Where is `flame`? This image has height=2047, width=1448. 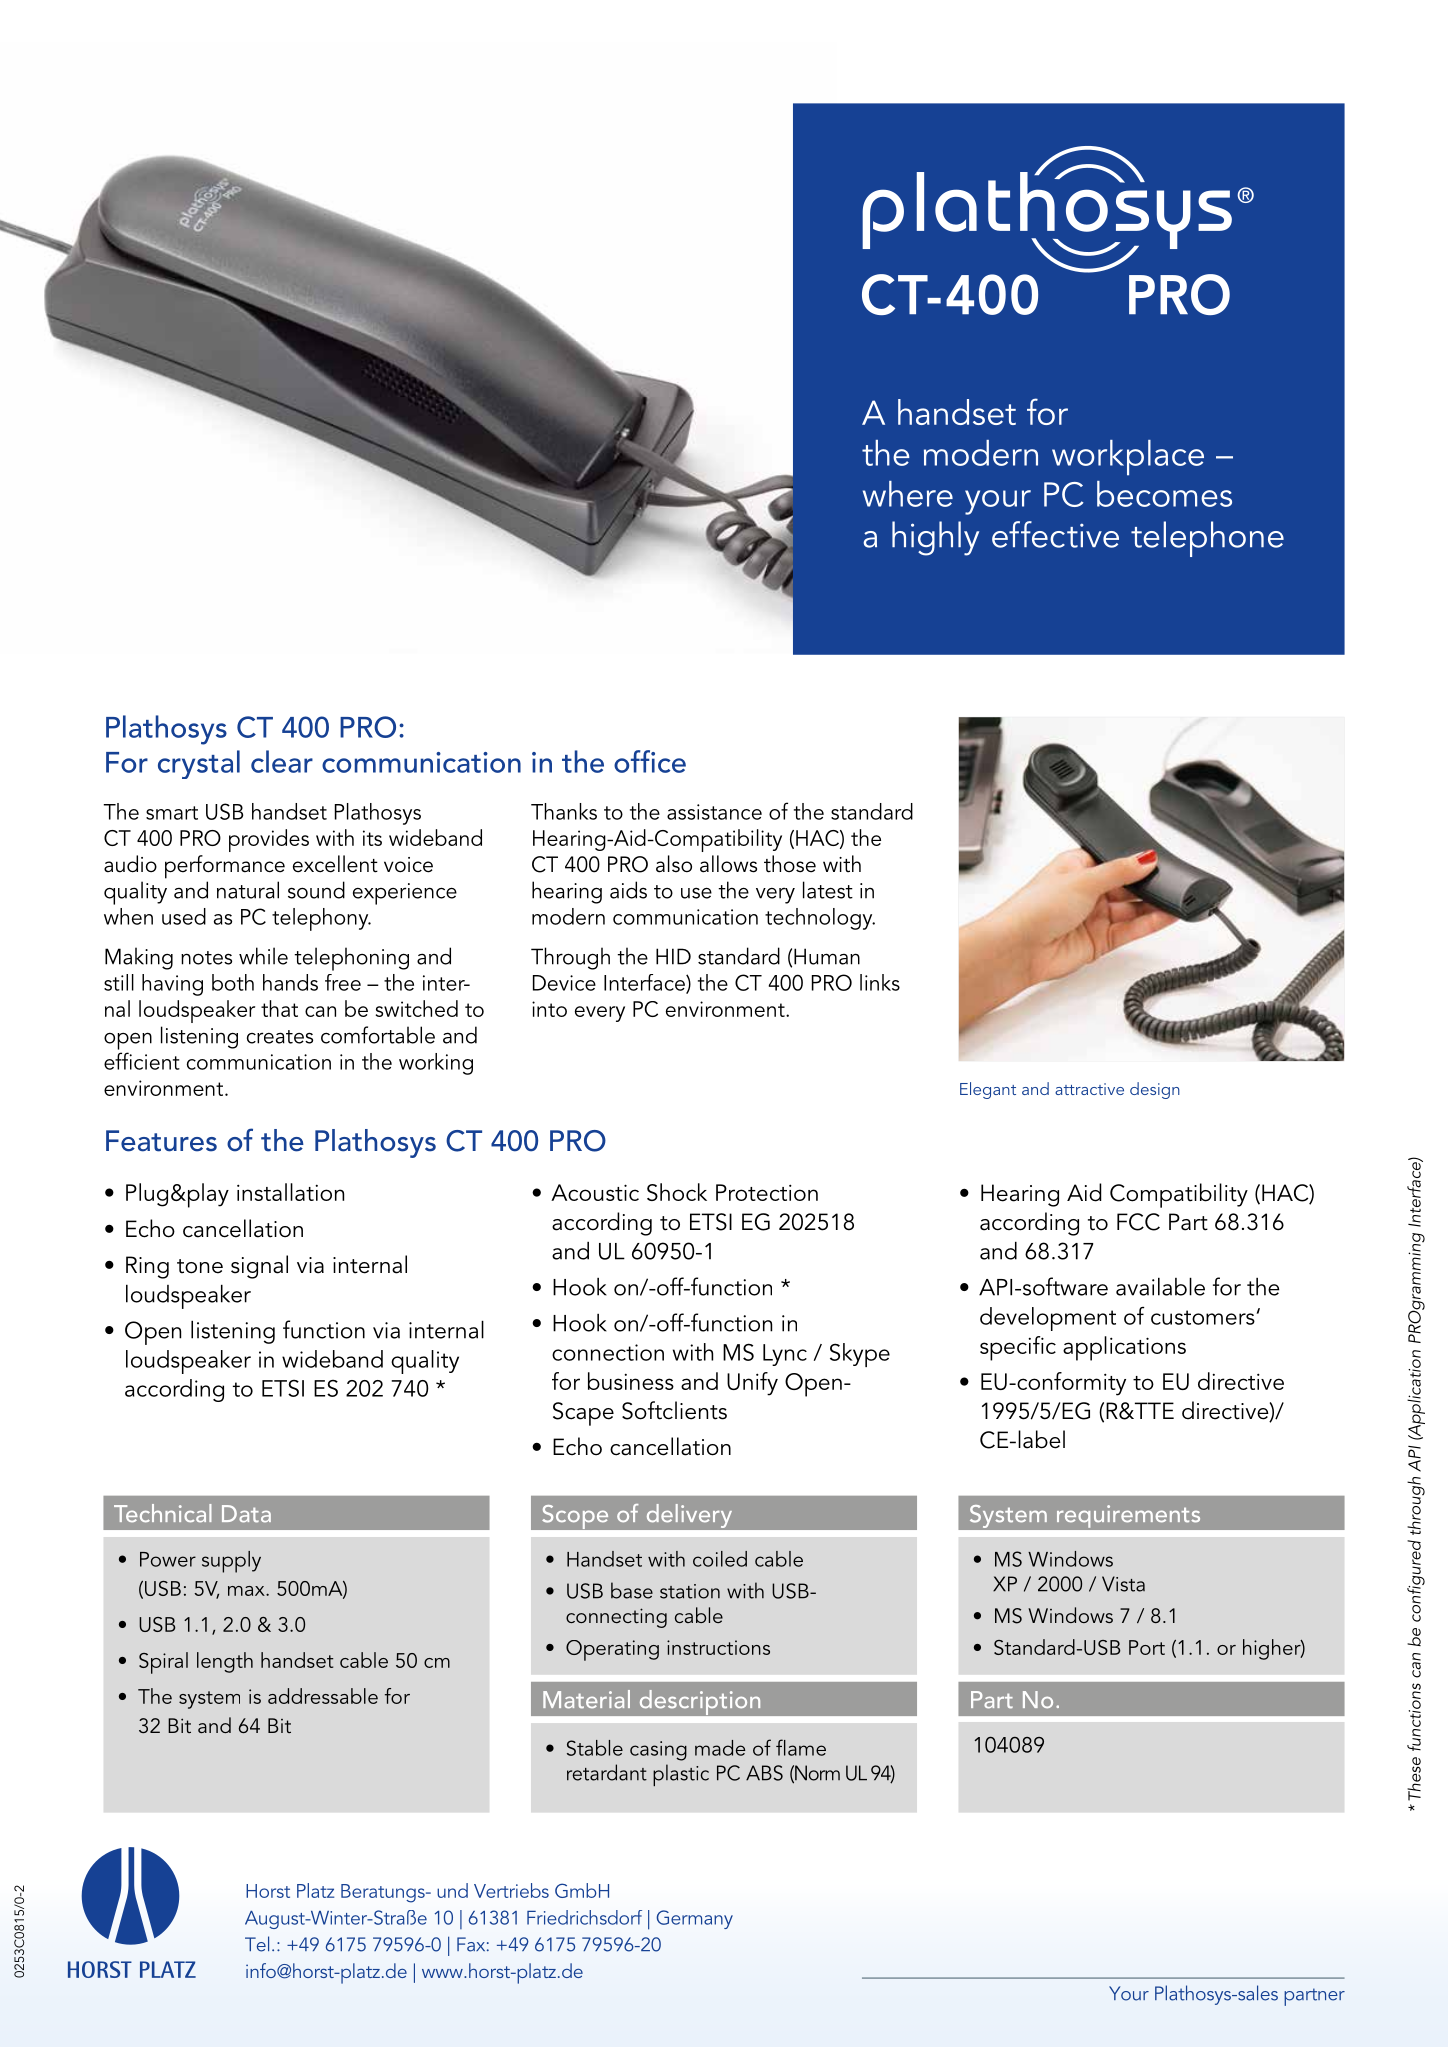
flame is located at coordinates (801, 1747).
